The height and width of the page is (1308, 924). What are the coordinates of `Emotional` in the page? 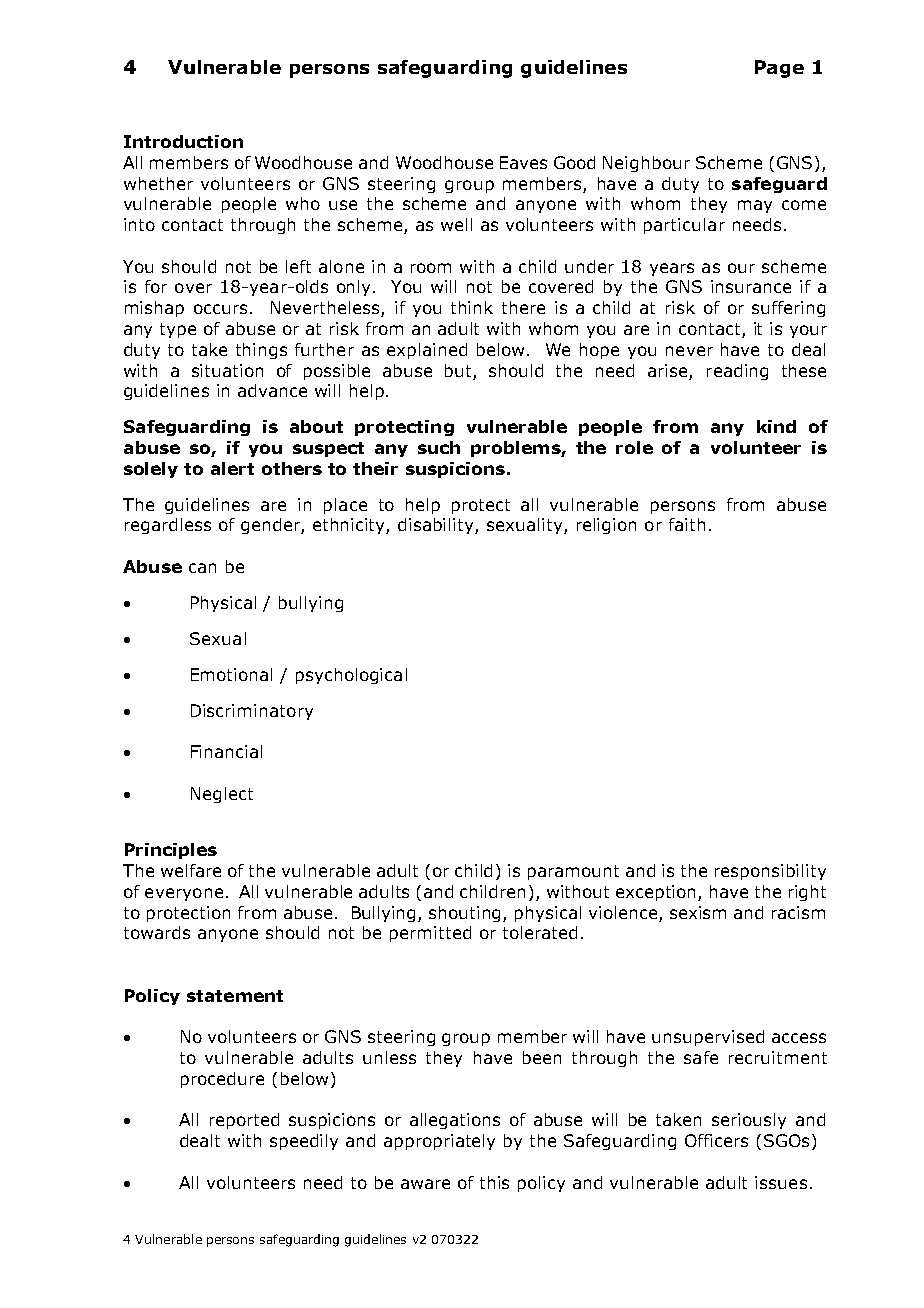 It's located at (231, 674).
